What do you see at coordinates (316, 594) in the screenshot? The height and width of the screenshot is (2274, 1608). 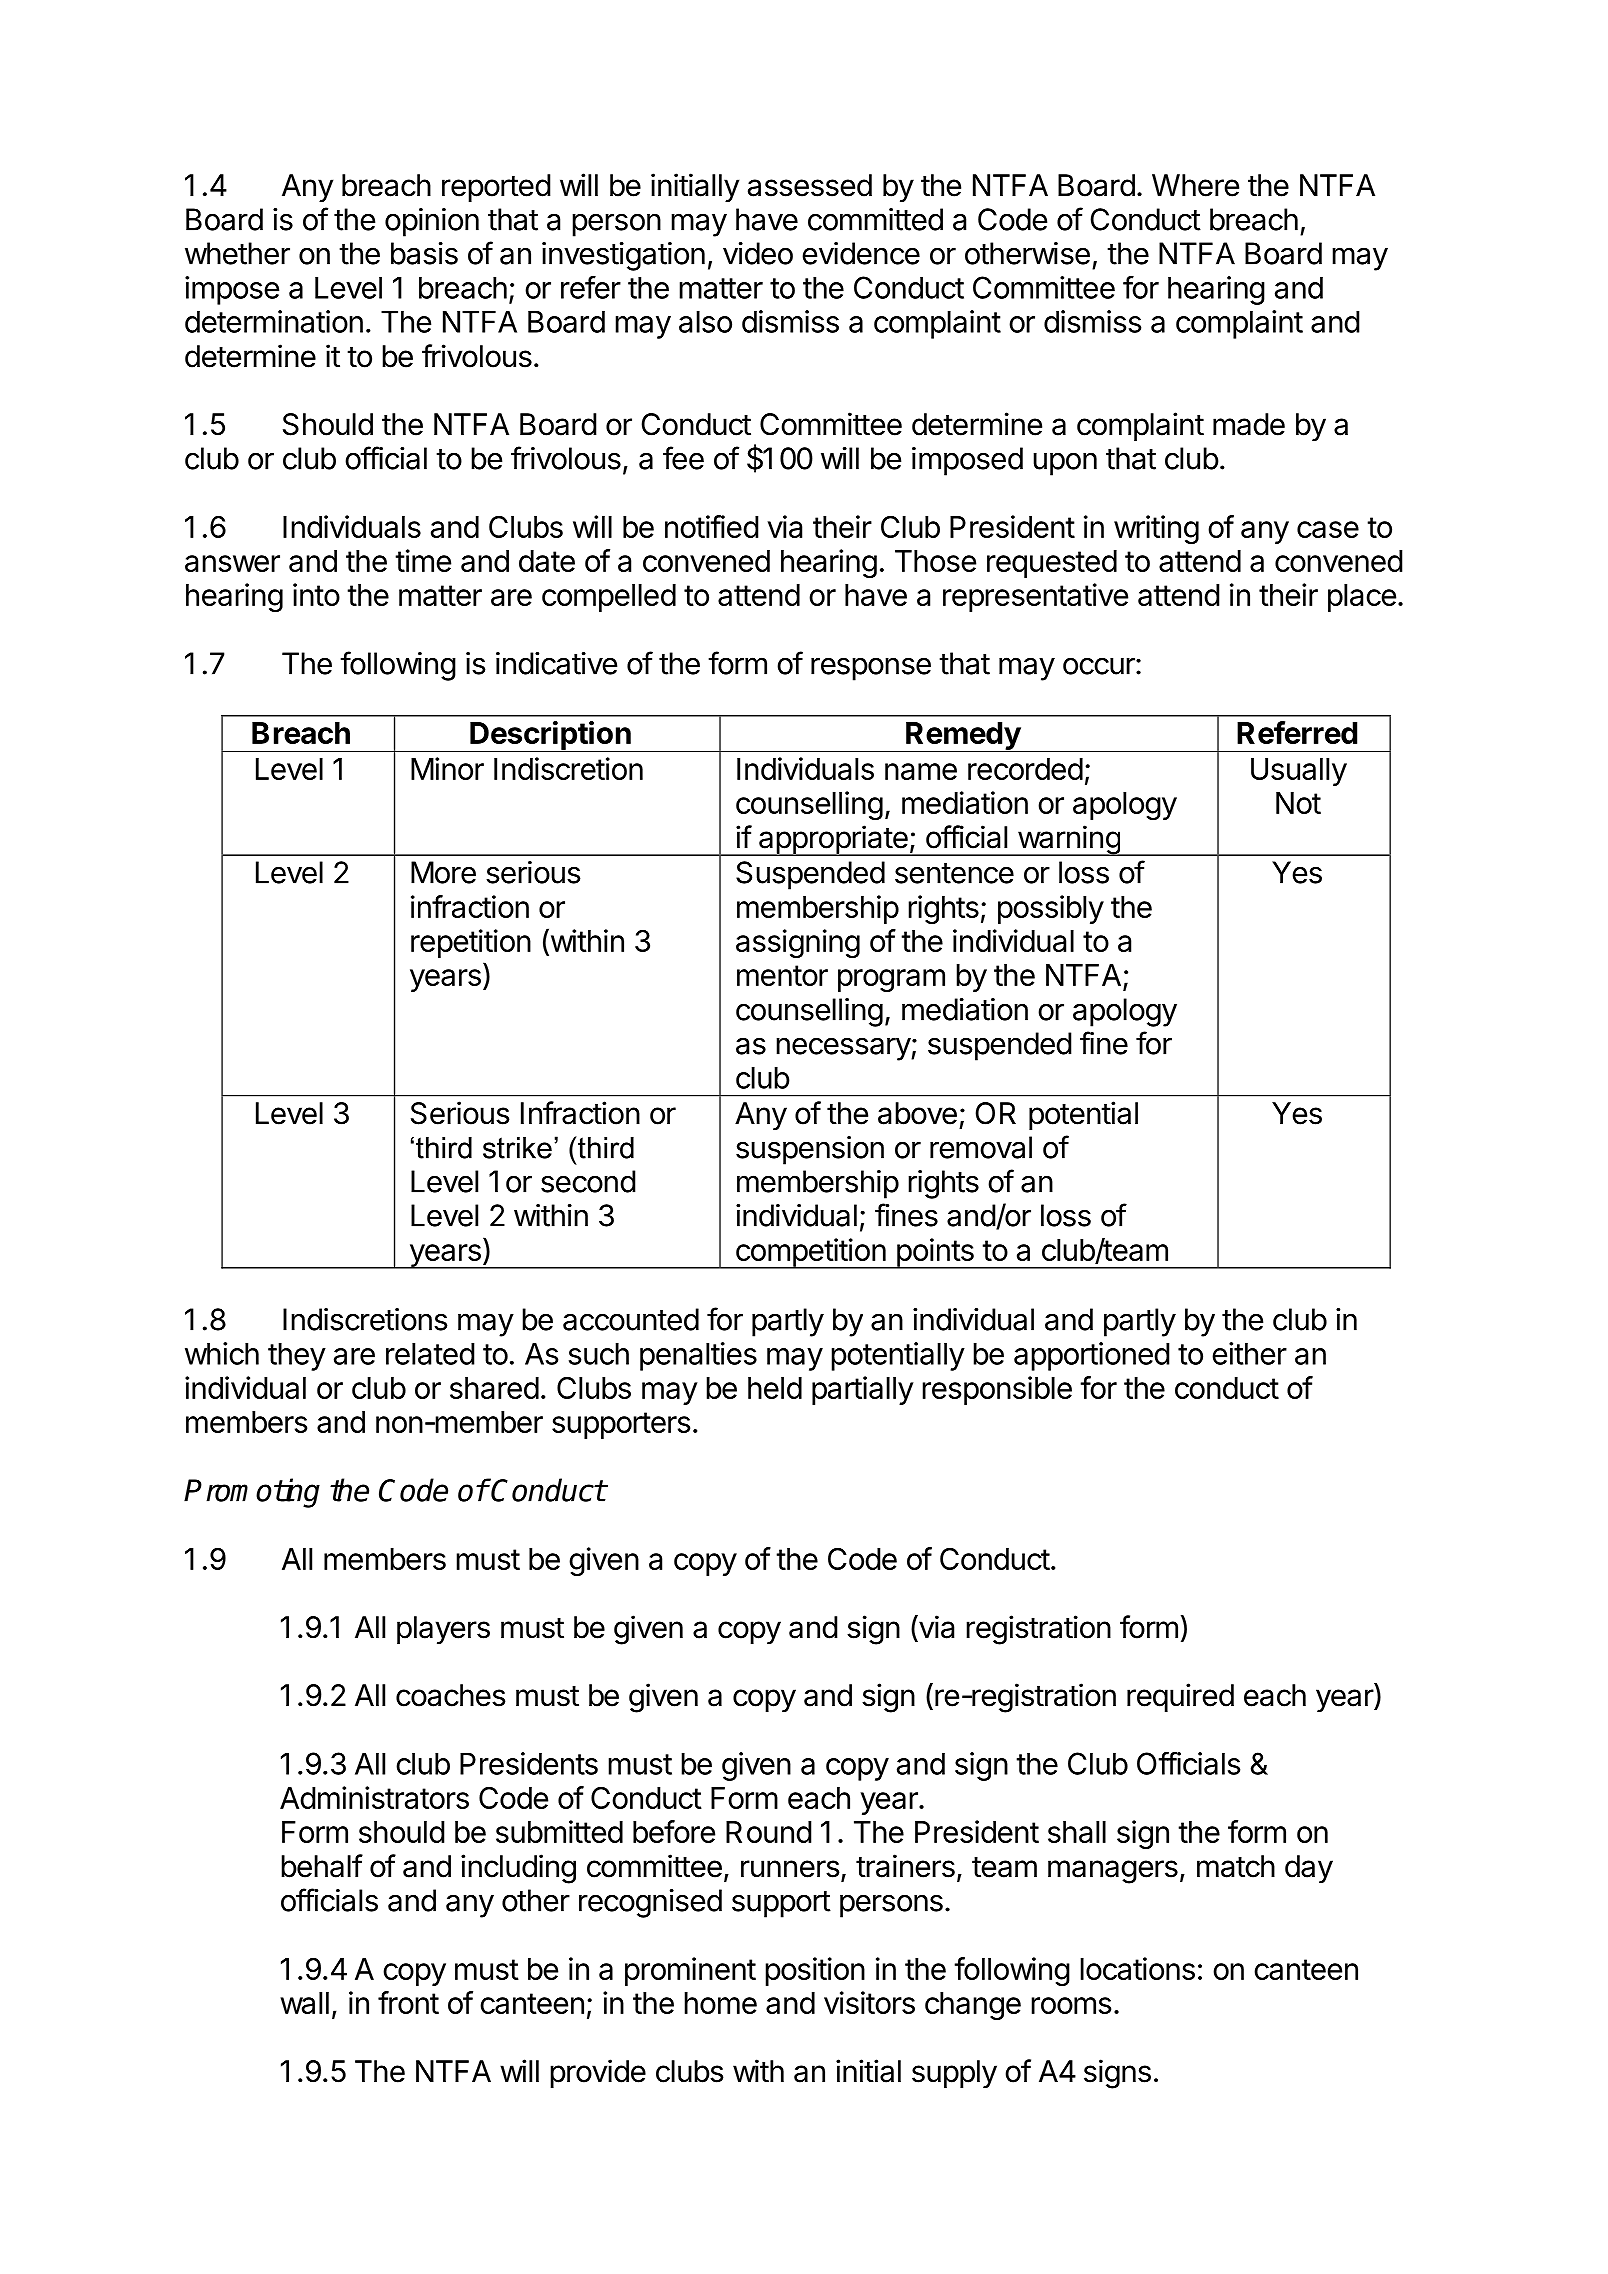 I see `into` at bounding box center [316, 594].
